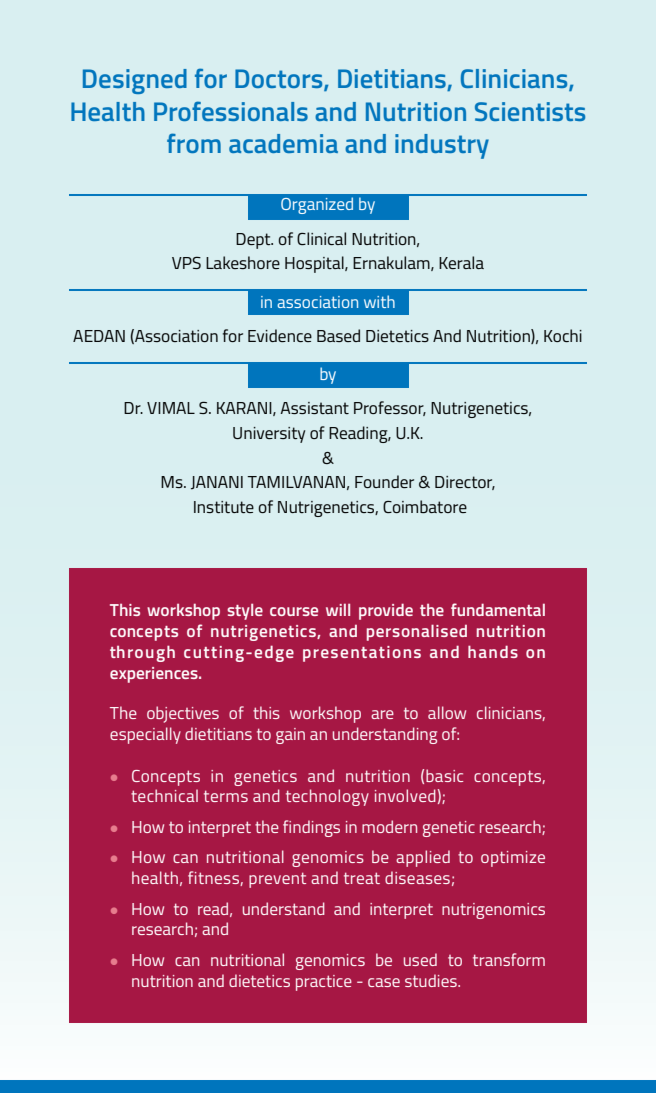 Image resolution: width=656 pixels, height=1093 pixels. I want to click on Kochi, so click(563, 335).
